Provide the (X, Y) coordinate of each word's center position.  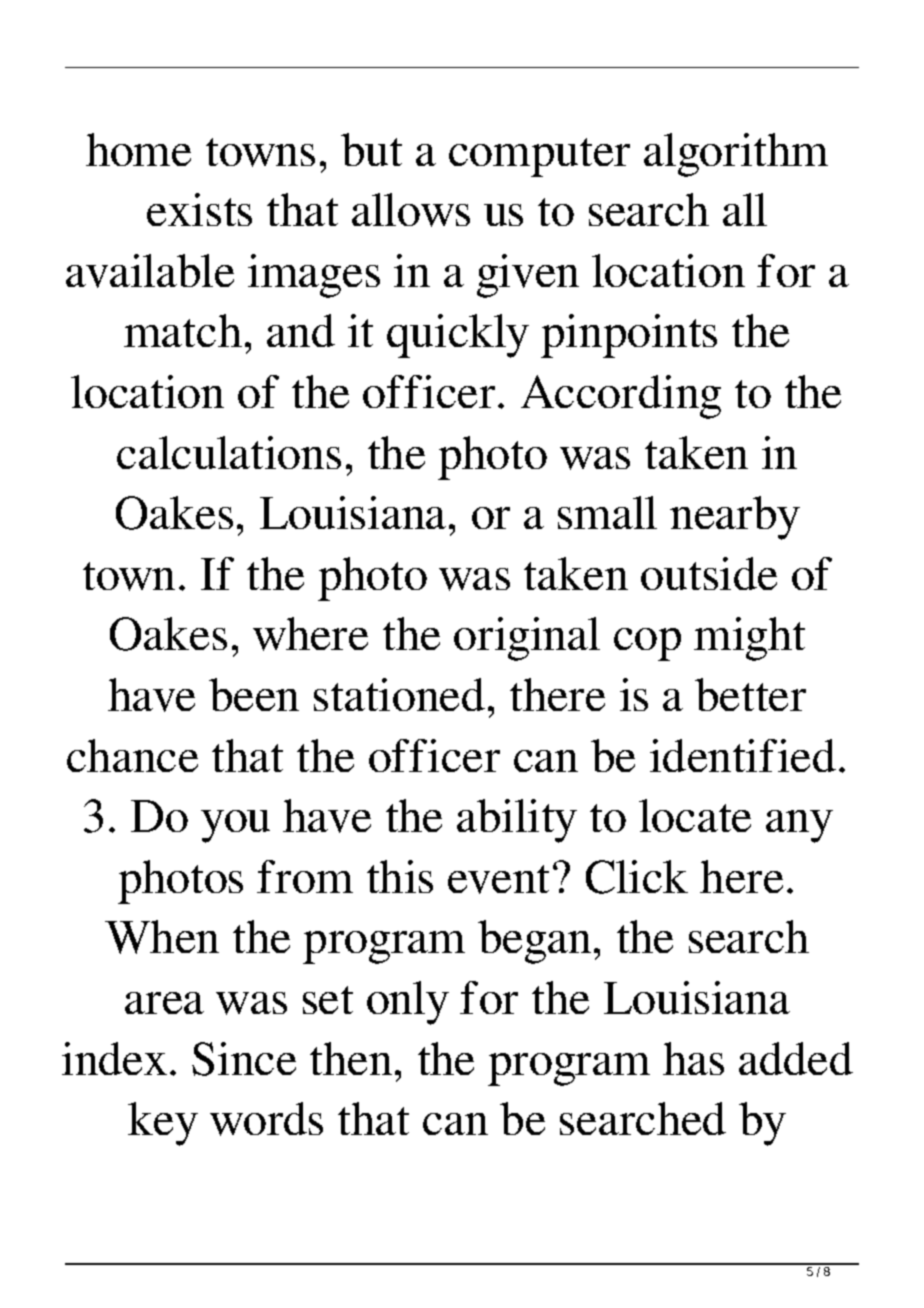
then (351, 1058)
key (163, 1124)
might (749, 639)
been (254, 694)
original (527, 639)
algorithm (736, 155)
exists (199, 209)
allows (411, 210)
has (693, 1058)
